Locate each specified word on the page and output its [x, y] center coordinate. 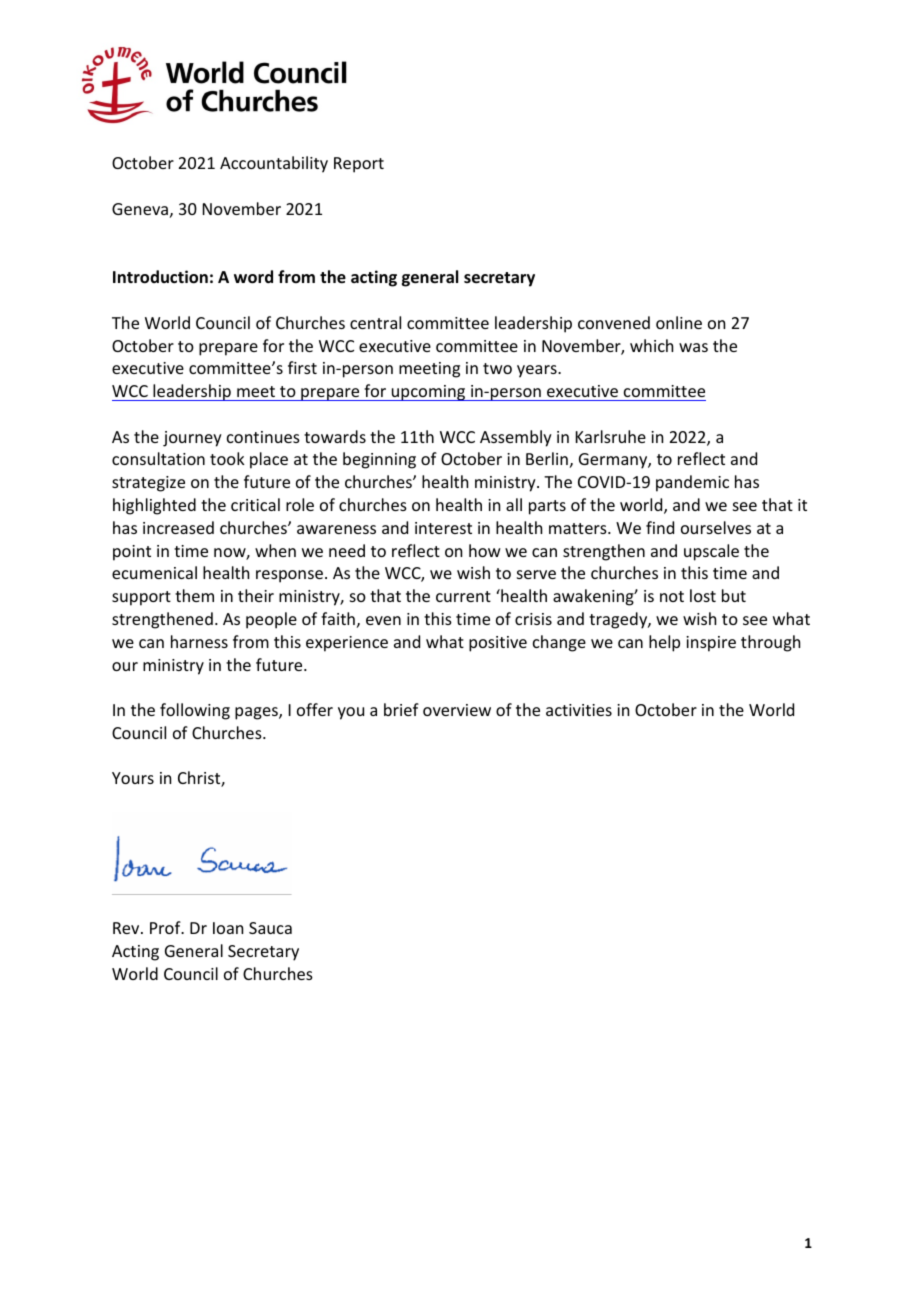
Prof [166, 927]
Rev [127, 928]
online [679, 322]
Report [359, 165]
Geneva [140, 209]
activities [579, 710]
